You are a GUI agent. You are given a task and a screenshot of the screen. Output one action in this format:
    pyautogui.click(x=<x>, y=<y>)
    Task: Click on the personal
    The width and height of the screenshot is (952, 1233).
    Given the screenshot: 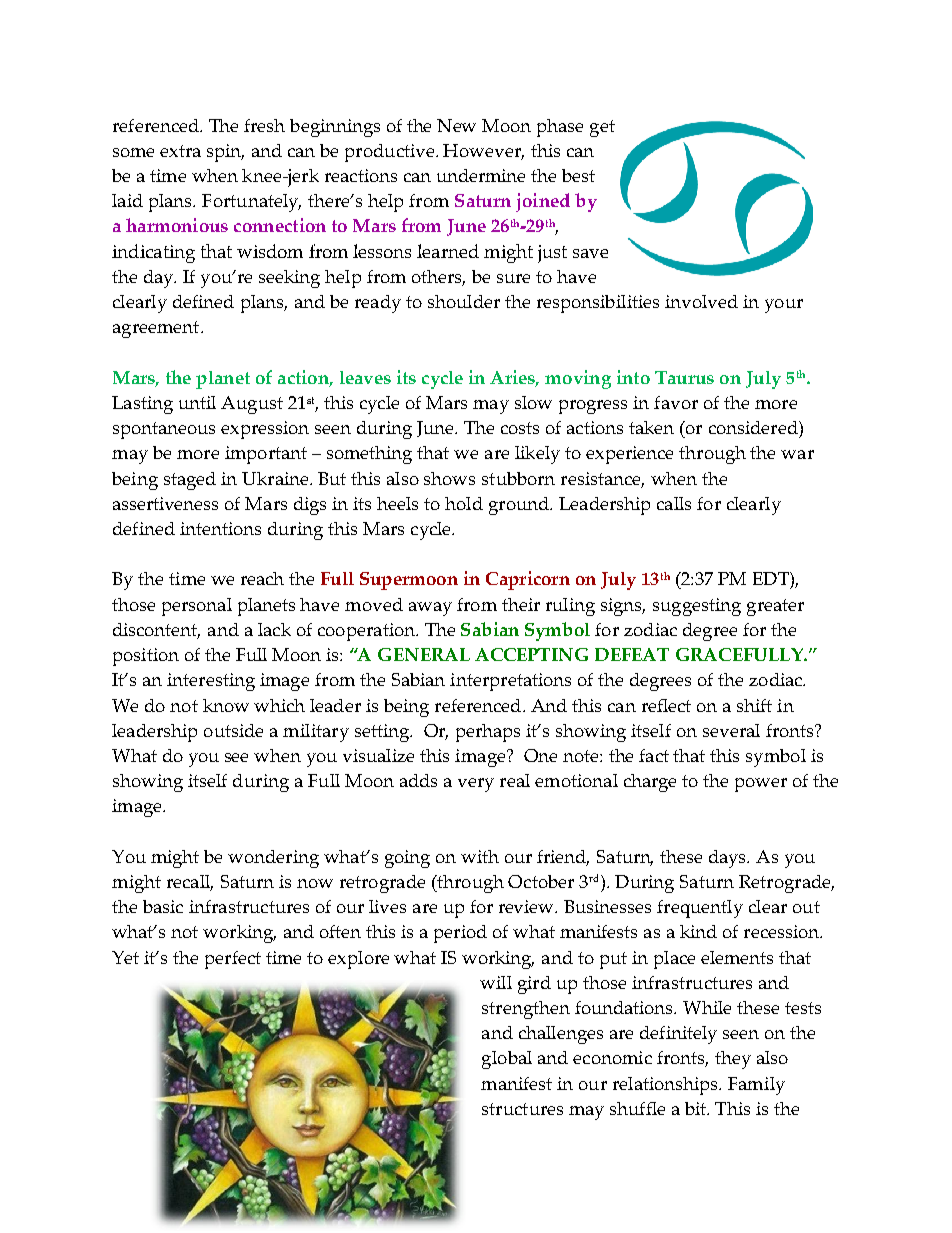 What is the action you would take?
    pyautogui.click(x=197, y=607)
